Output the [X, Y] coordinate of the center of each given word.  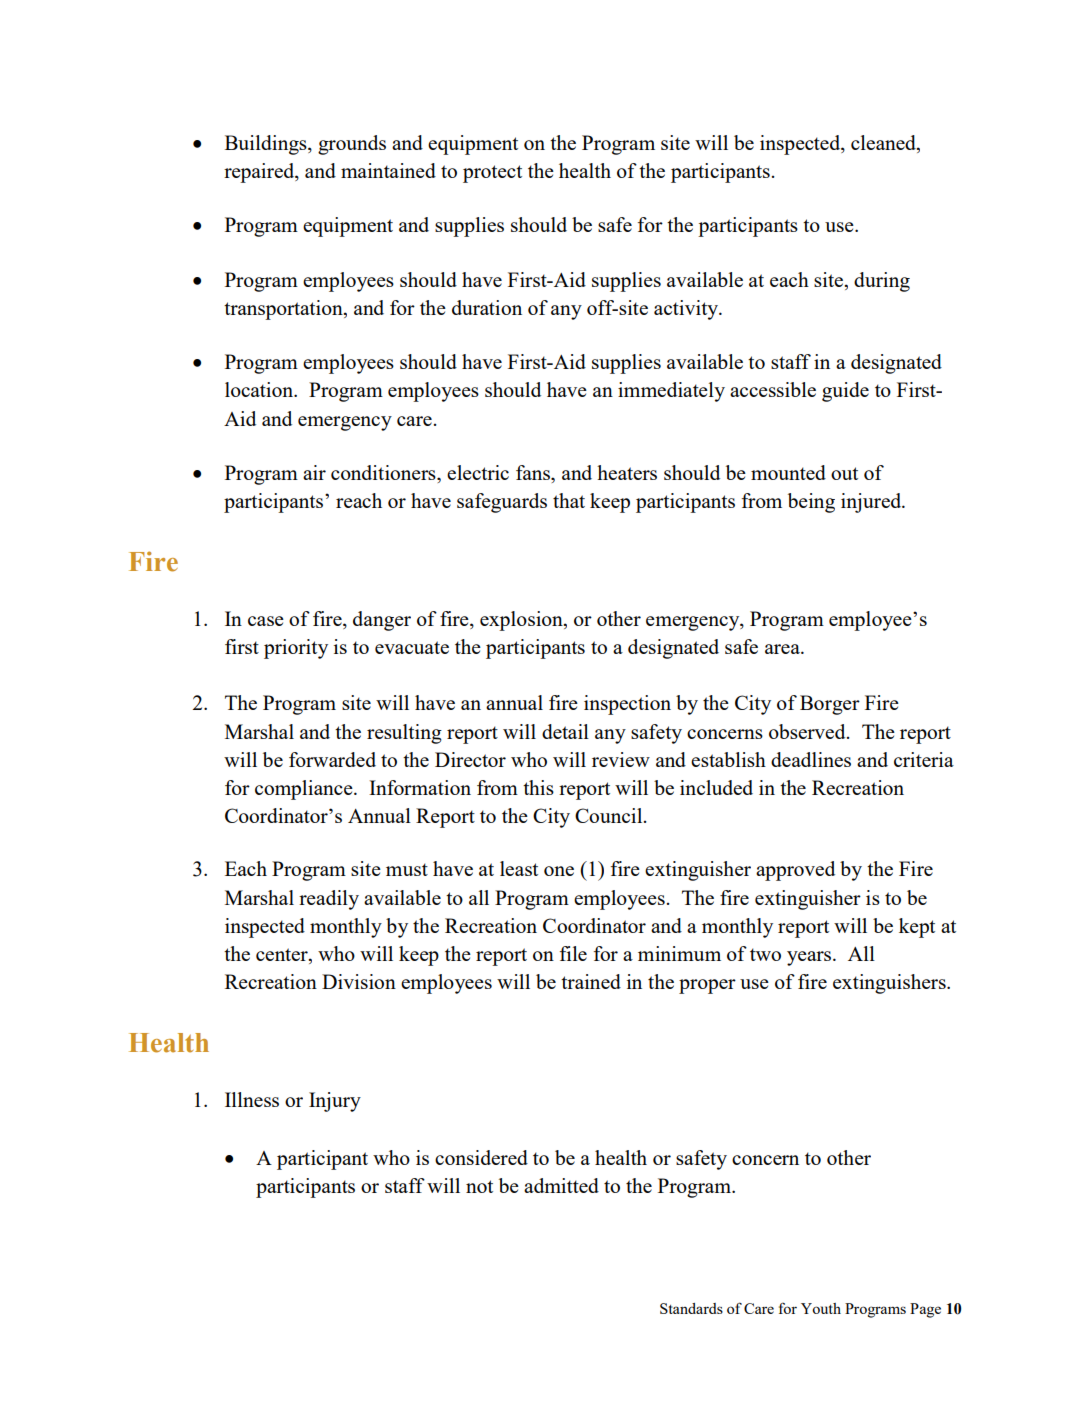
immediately [671, 392]
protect [492, 174]
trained [591, 981]
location [260, 389]
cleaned [884, 144]
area [783, 649]
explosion [522, 621]
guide [845, 392]
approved [795, 871]
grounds [352, 145]
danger [382, 621]
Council [610, 815]
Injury [335, 1102]
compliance [305, 790]
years [810, 958]
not [479, 1186]
